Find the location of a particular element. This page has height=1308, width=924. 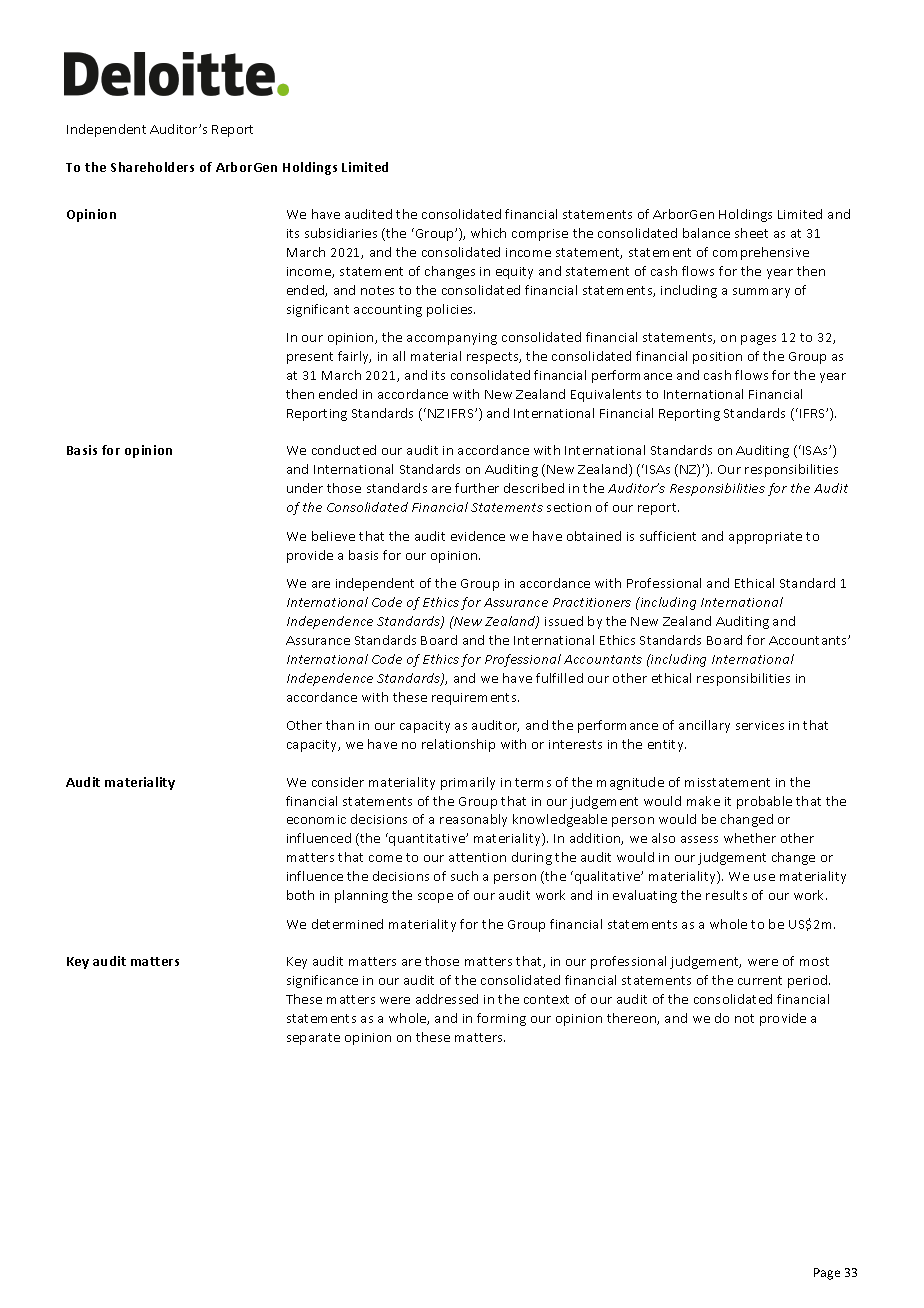

services is located at coordinates (760, 725).
